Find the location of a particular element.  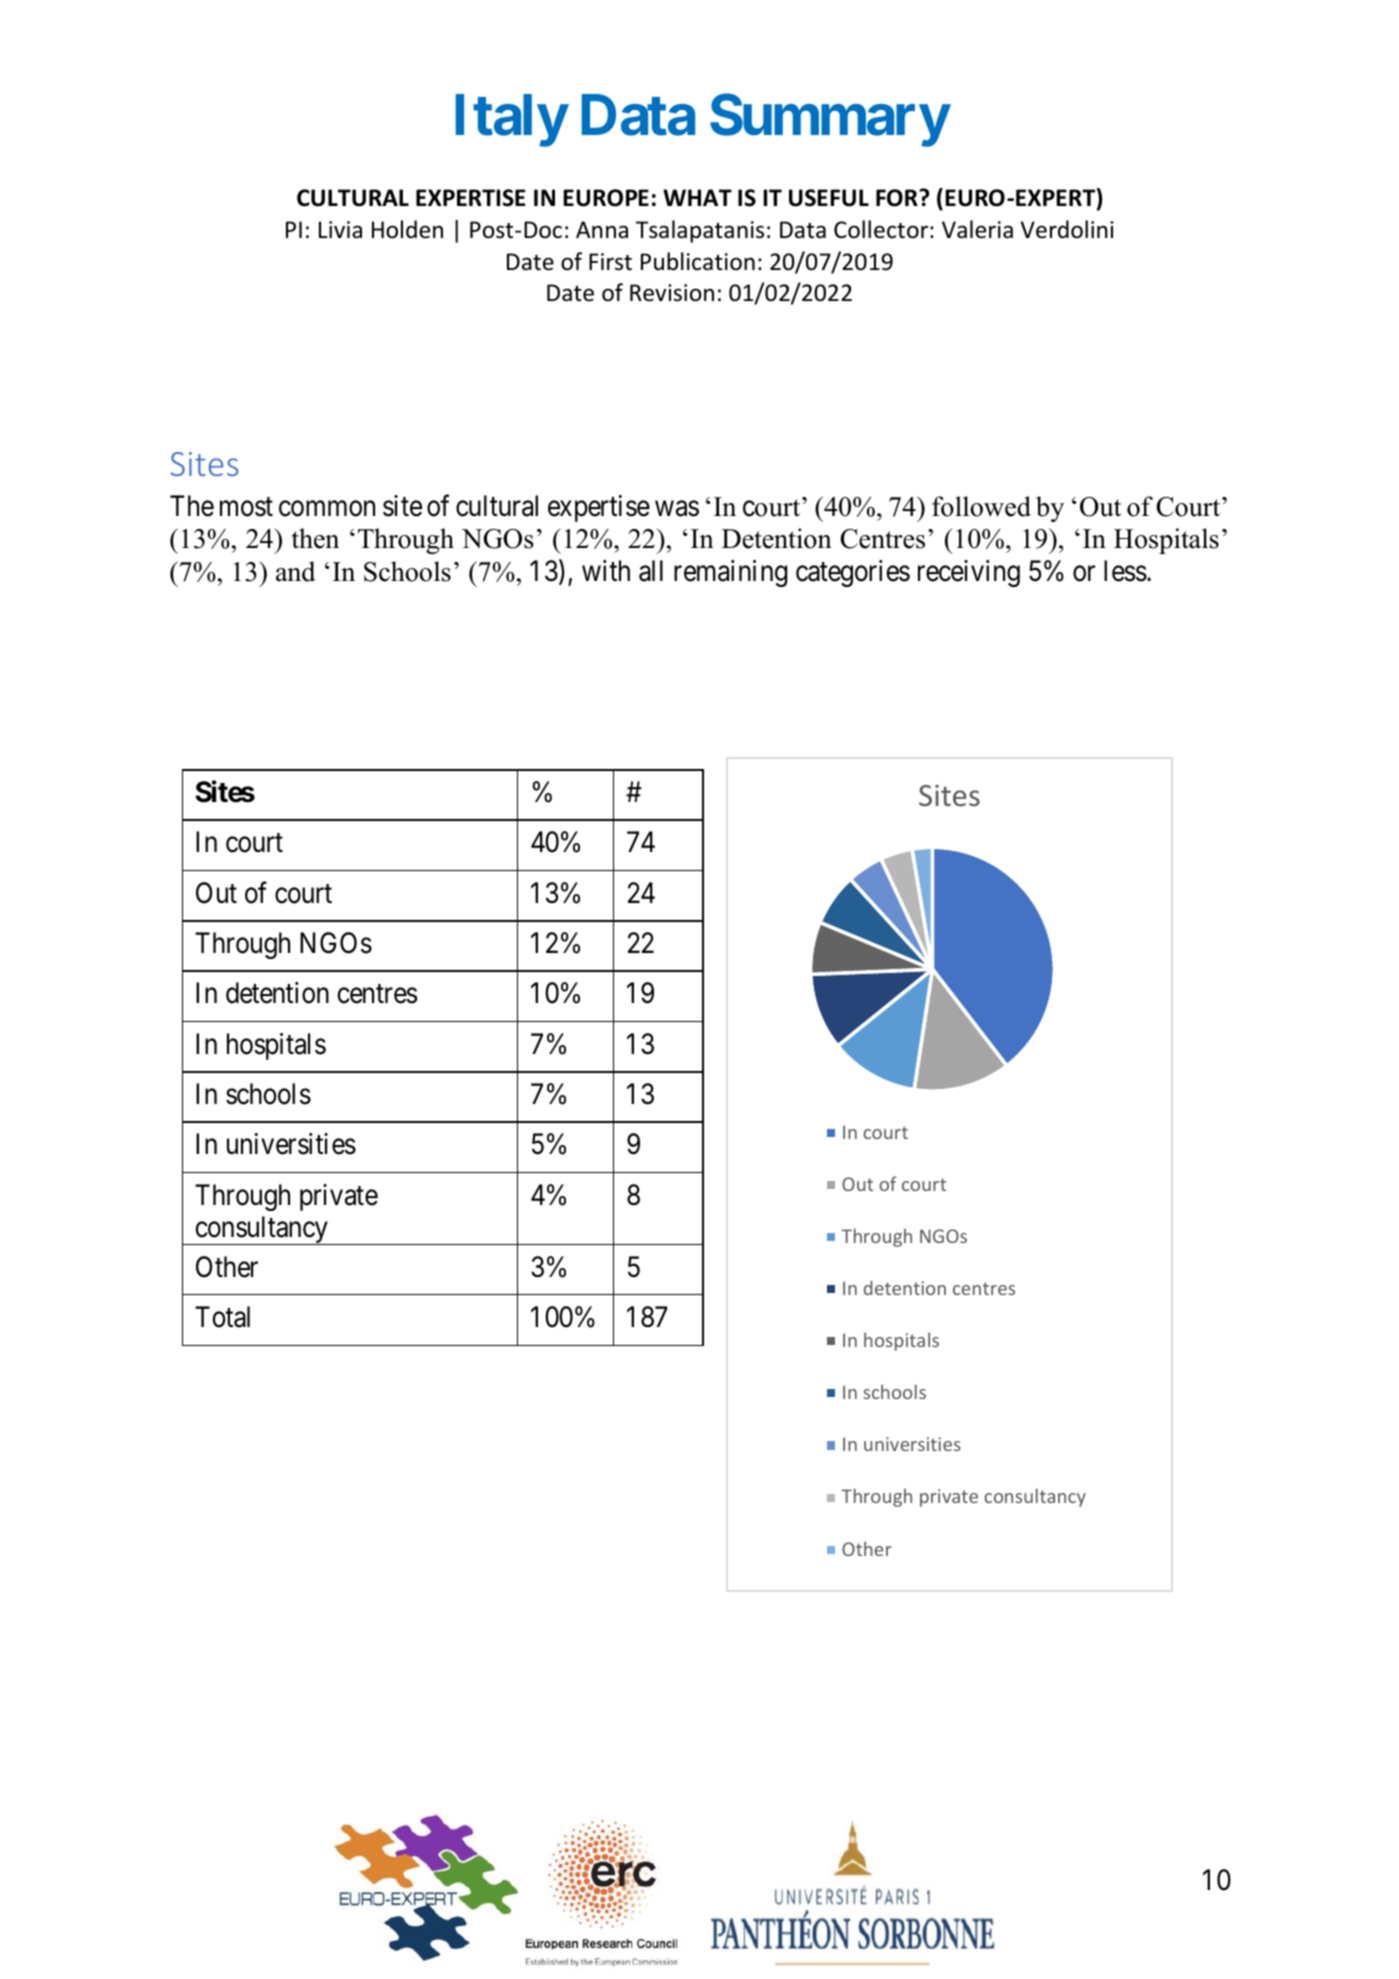

Total is located at coordinates (222, 1317).
